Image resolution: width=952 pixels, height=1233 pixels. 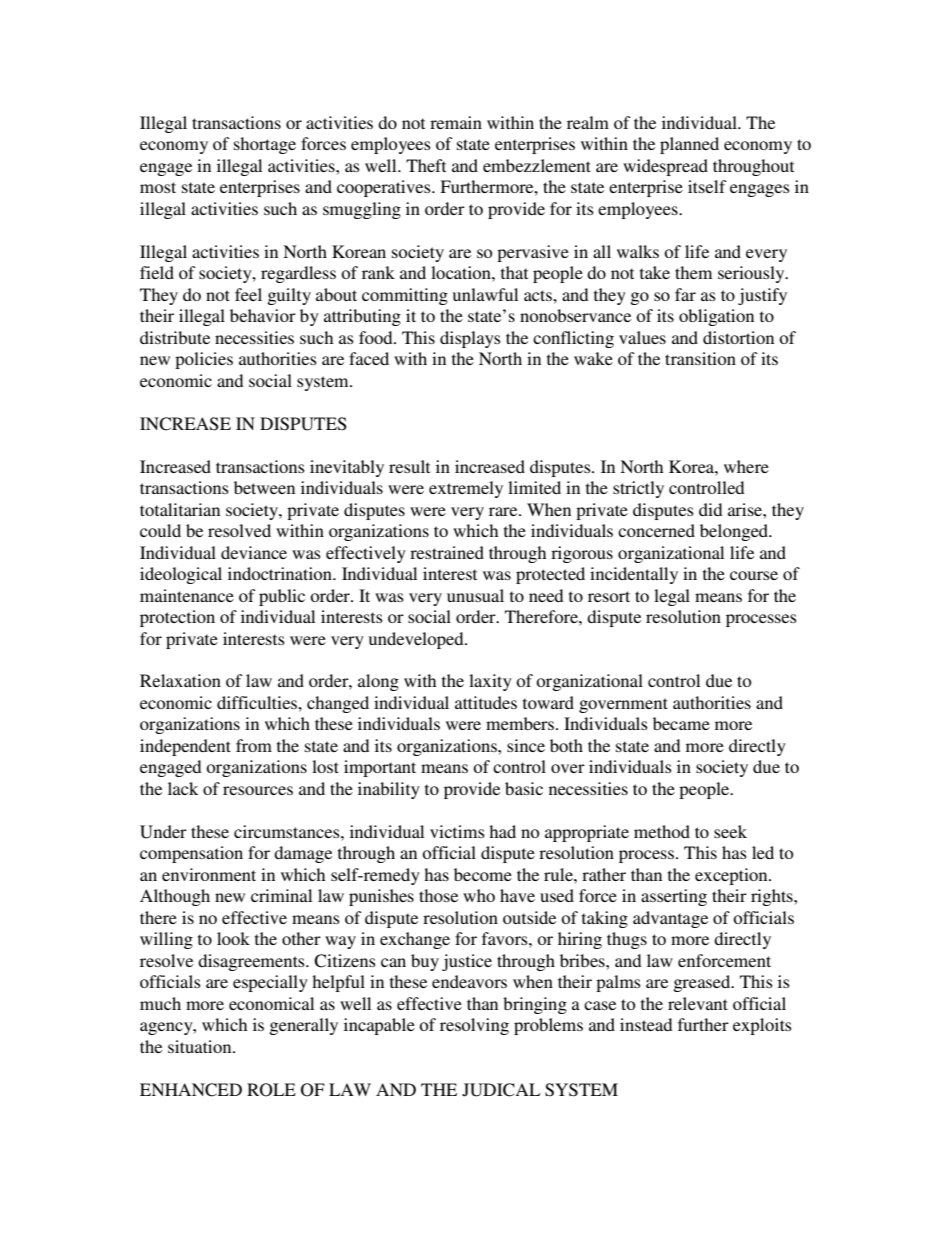 What do you see at coordinates (187, 595) in the document?
I see `maintenance` at bounding box center [187, 595].
